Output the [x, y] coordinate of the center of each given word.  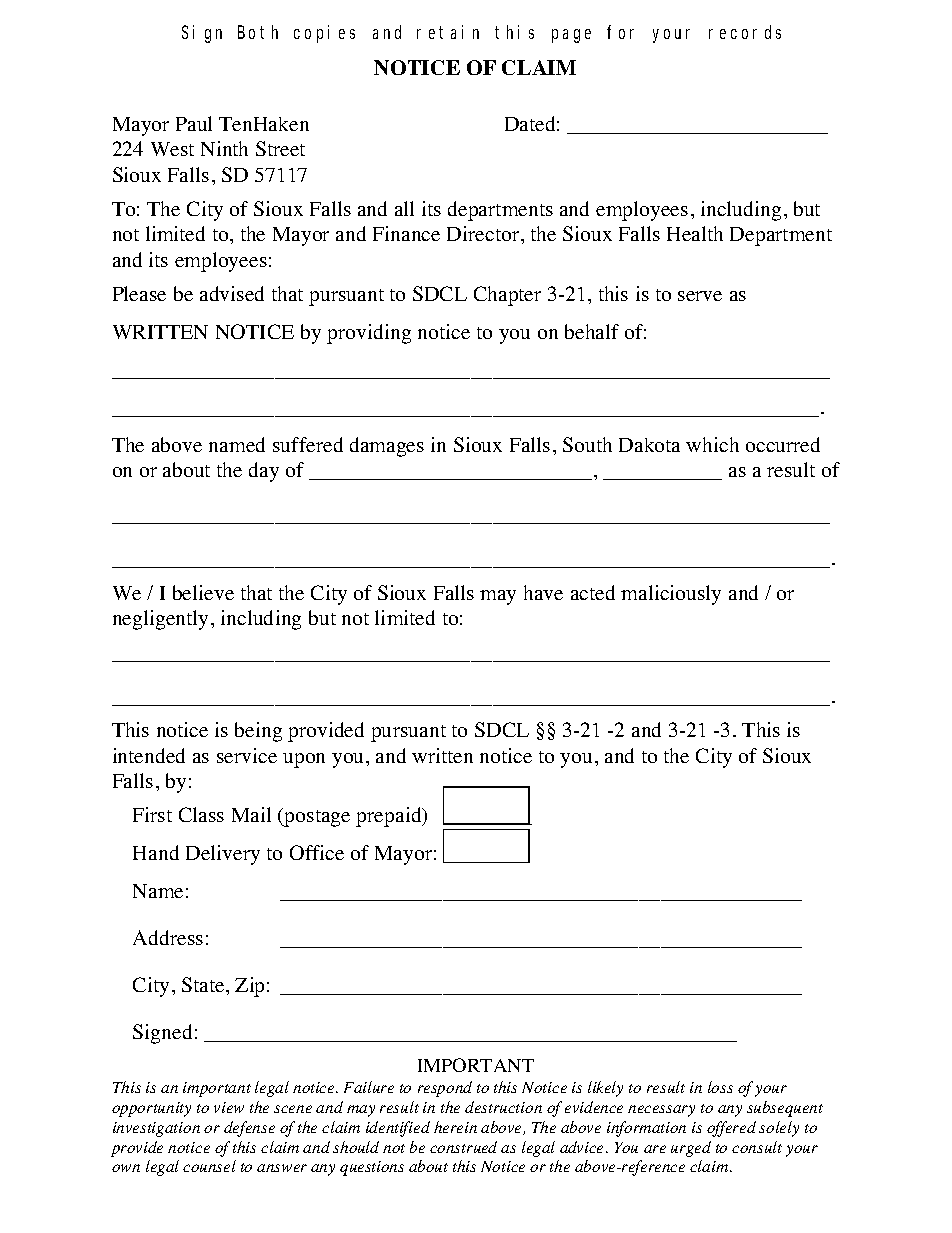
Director [484, 233]
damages [387, 447]
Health [695, 233]
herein [455, 1127]
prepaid [390, 817]
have [543, 592]
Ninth [224, 148]
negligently [160, 620]
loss [720, 1087]
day [264, 472]
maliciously [671, 595]
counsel [209, 1166]
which [712, 444]
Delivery [223, 855]
